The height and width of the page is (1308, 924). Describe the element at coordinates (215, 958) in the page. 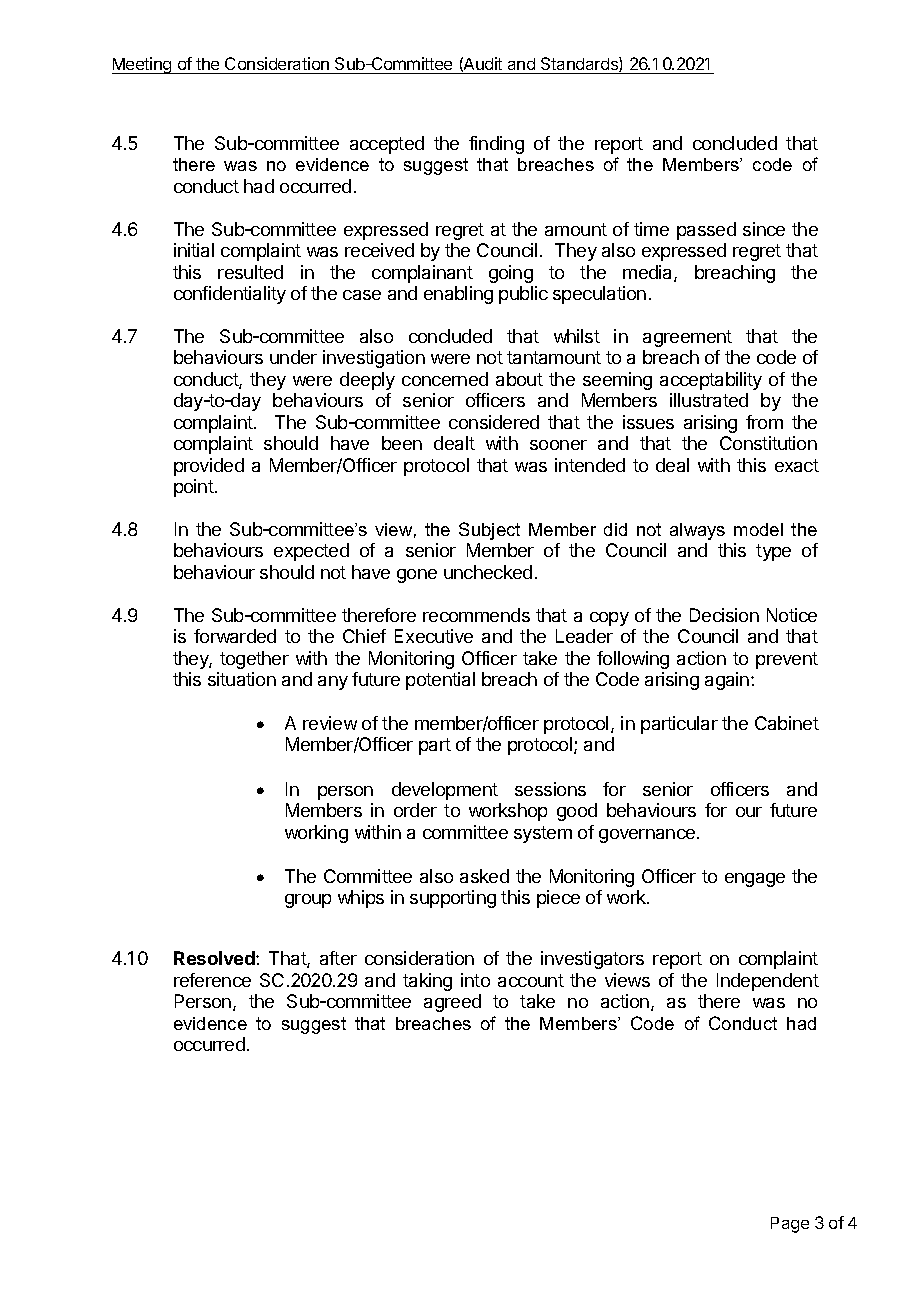

I see `Resolved` at that location.
